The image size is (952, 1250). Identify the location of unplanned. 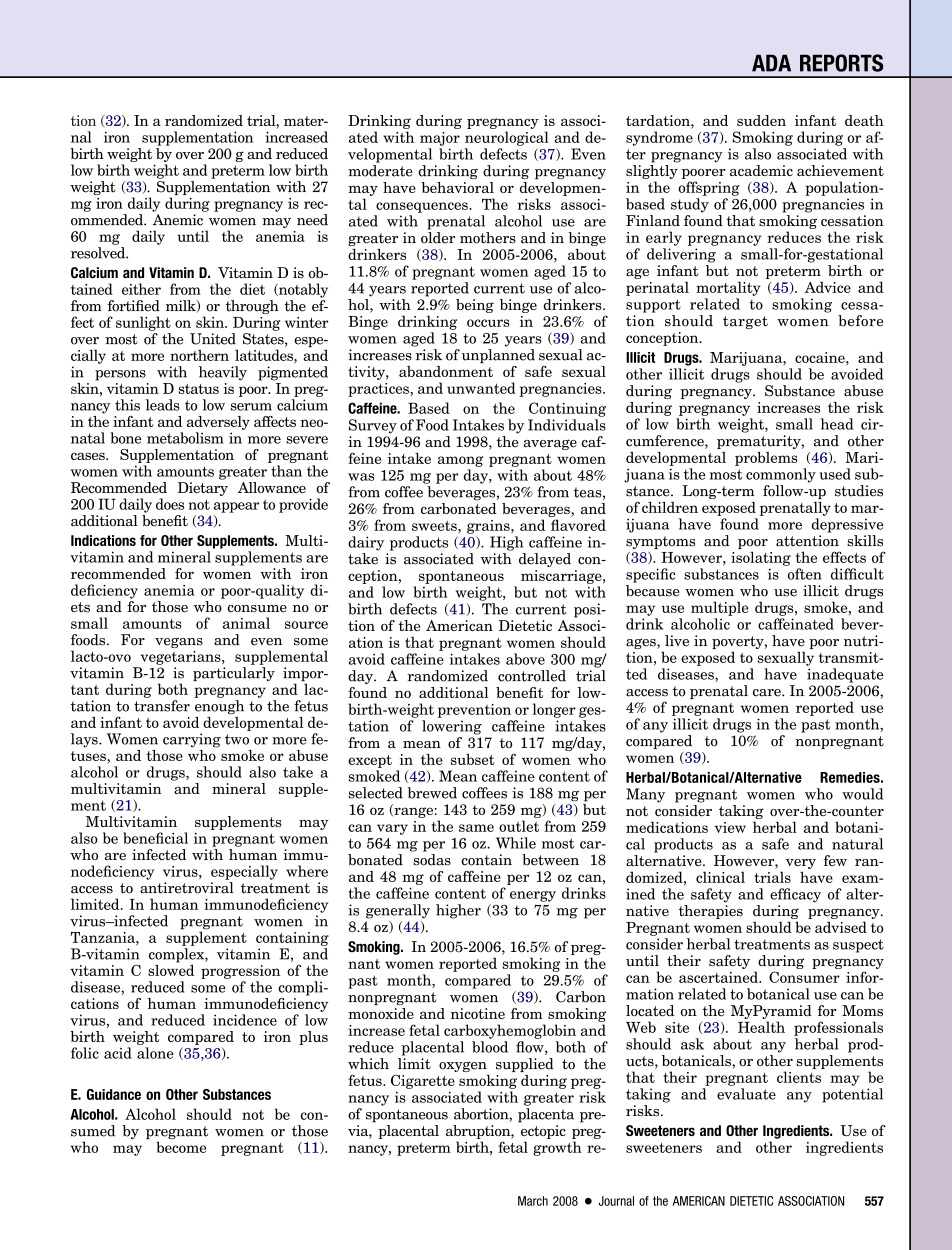
(498, 356).
